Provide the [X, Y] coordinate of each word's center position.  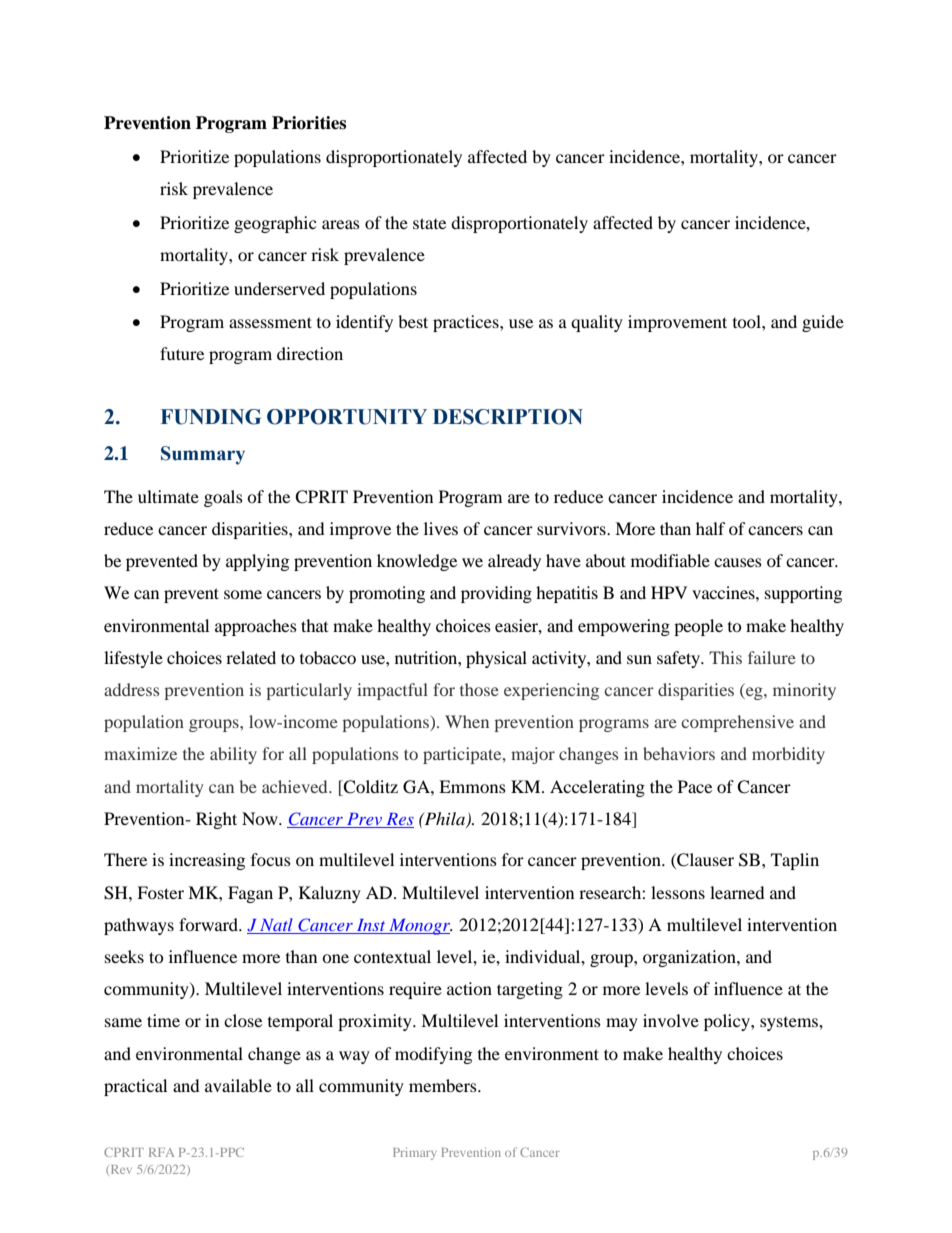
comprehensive [737, 723]
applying [257, 562]
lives [441, 528]
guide [823, 323]
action [469, 988]
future [182, 353]
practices [467, 323]
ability [233, 755]
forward [210, 924]
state [429, 223]
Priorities [309, 123]
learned [737, 892]
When [467, 721]
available [238, 1085]
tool [748, 321]
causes [738, 562]
